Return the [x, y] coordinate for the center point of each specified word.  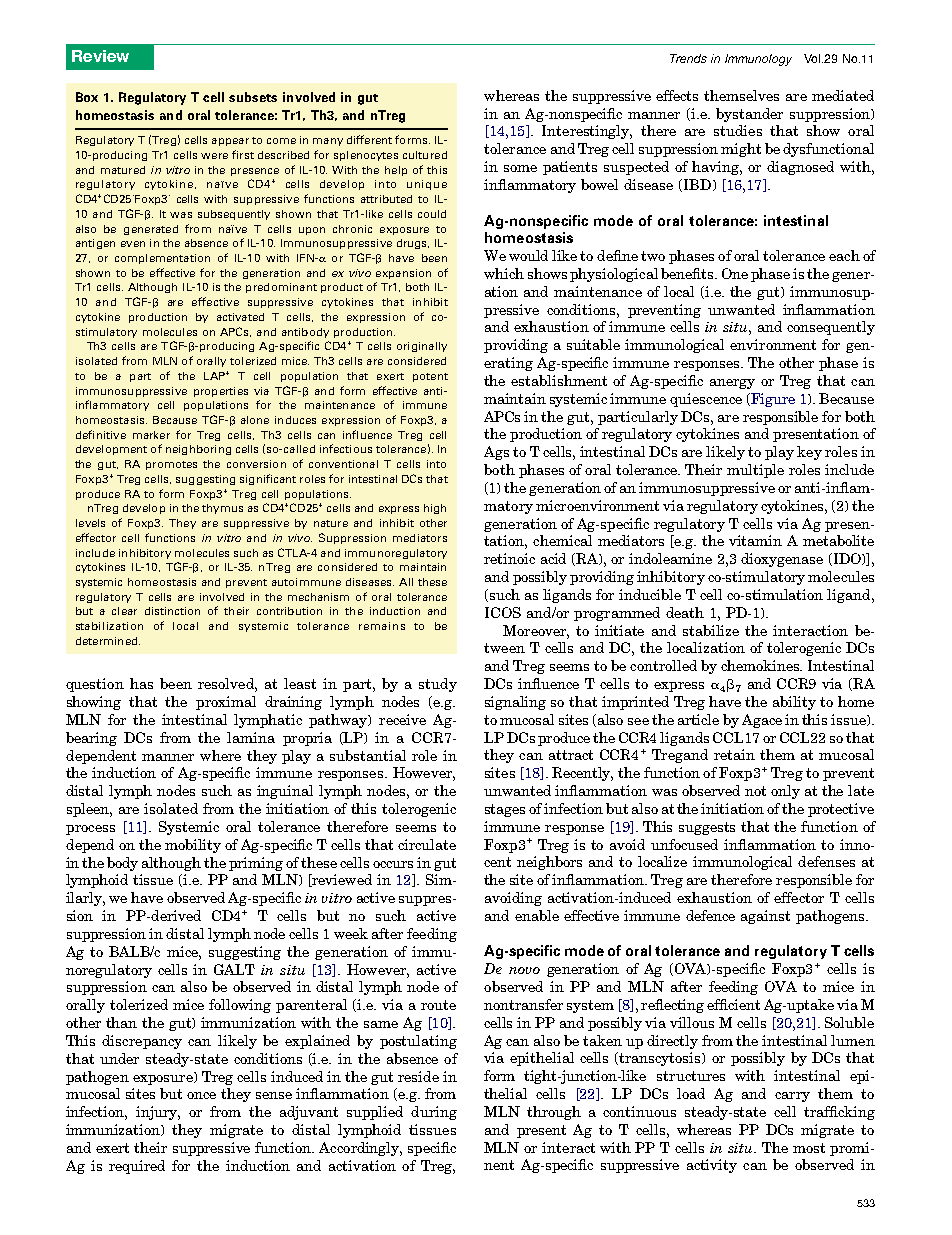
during [434, 1113]
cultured [425, 155]
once [201, 1095]
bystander [749, 115]
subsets [253, 97]
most [809, 1148]
